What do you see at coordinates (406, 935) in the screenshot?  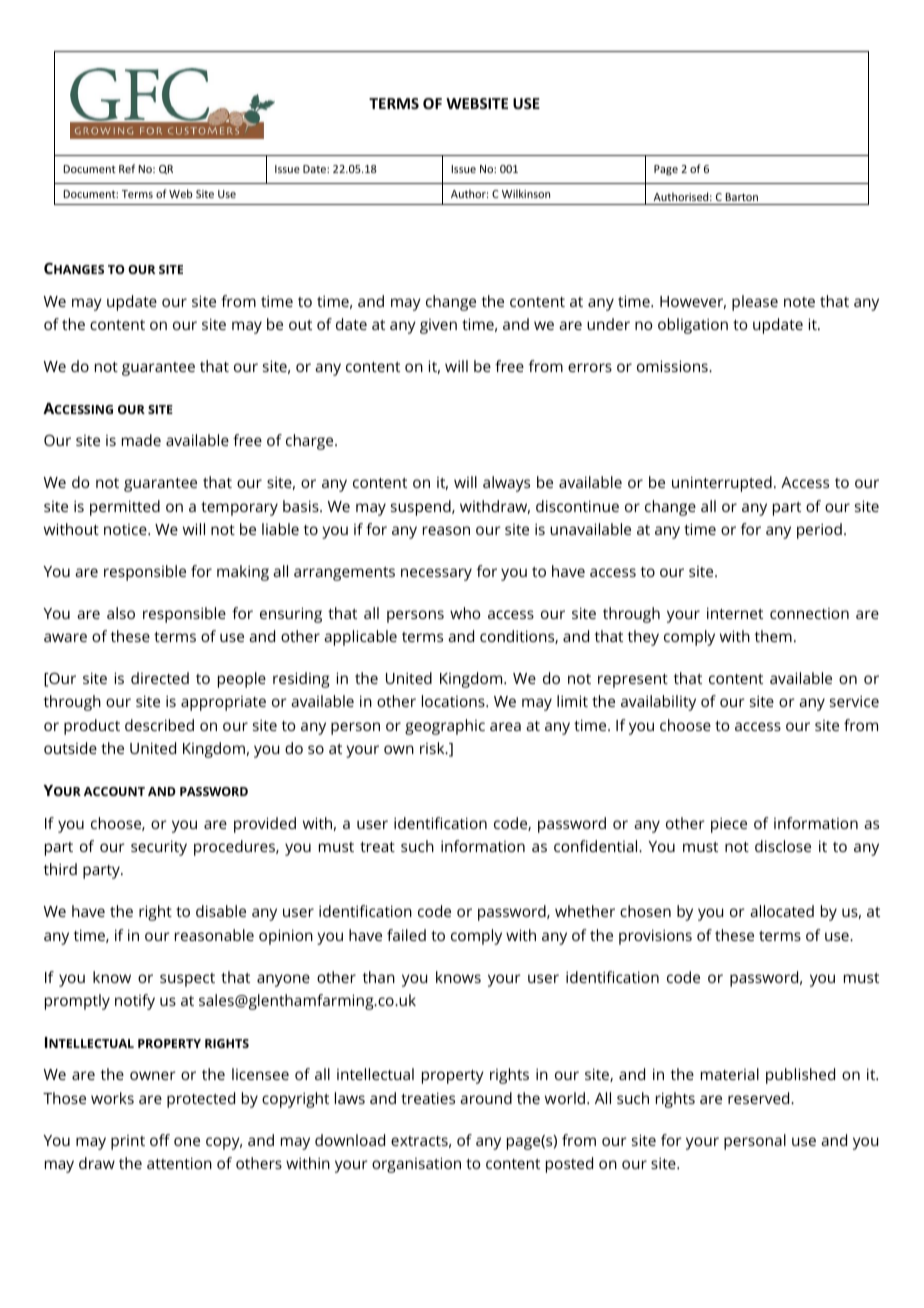 I see `failed` at bounding box center [406, 935].
